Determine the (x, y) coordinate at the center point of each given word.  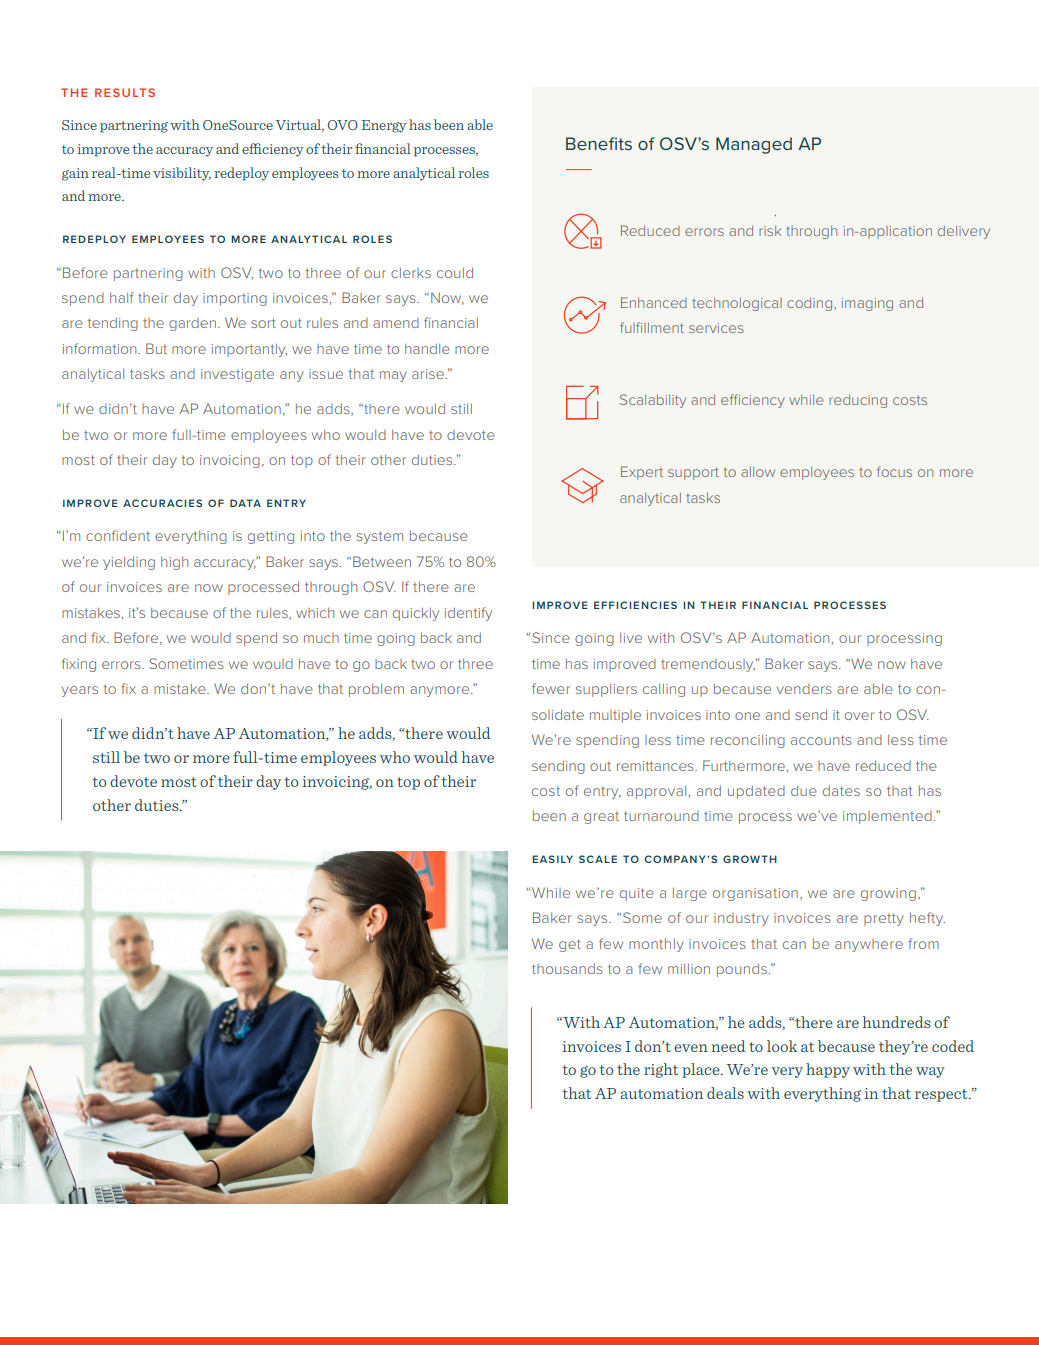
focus (894, 471)
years (80, 691)
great (601, 817)
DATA (245, 503)
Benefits (599, 143)
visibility (182, 174)
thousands (567, 968)
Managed (754, 145)
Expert (642, 473)
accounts (821, 740)
